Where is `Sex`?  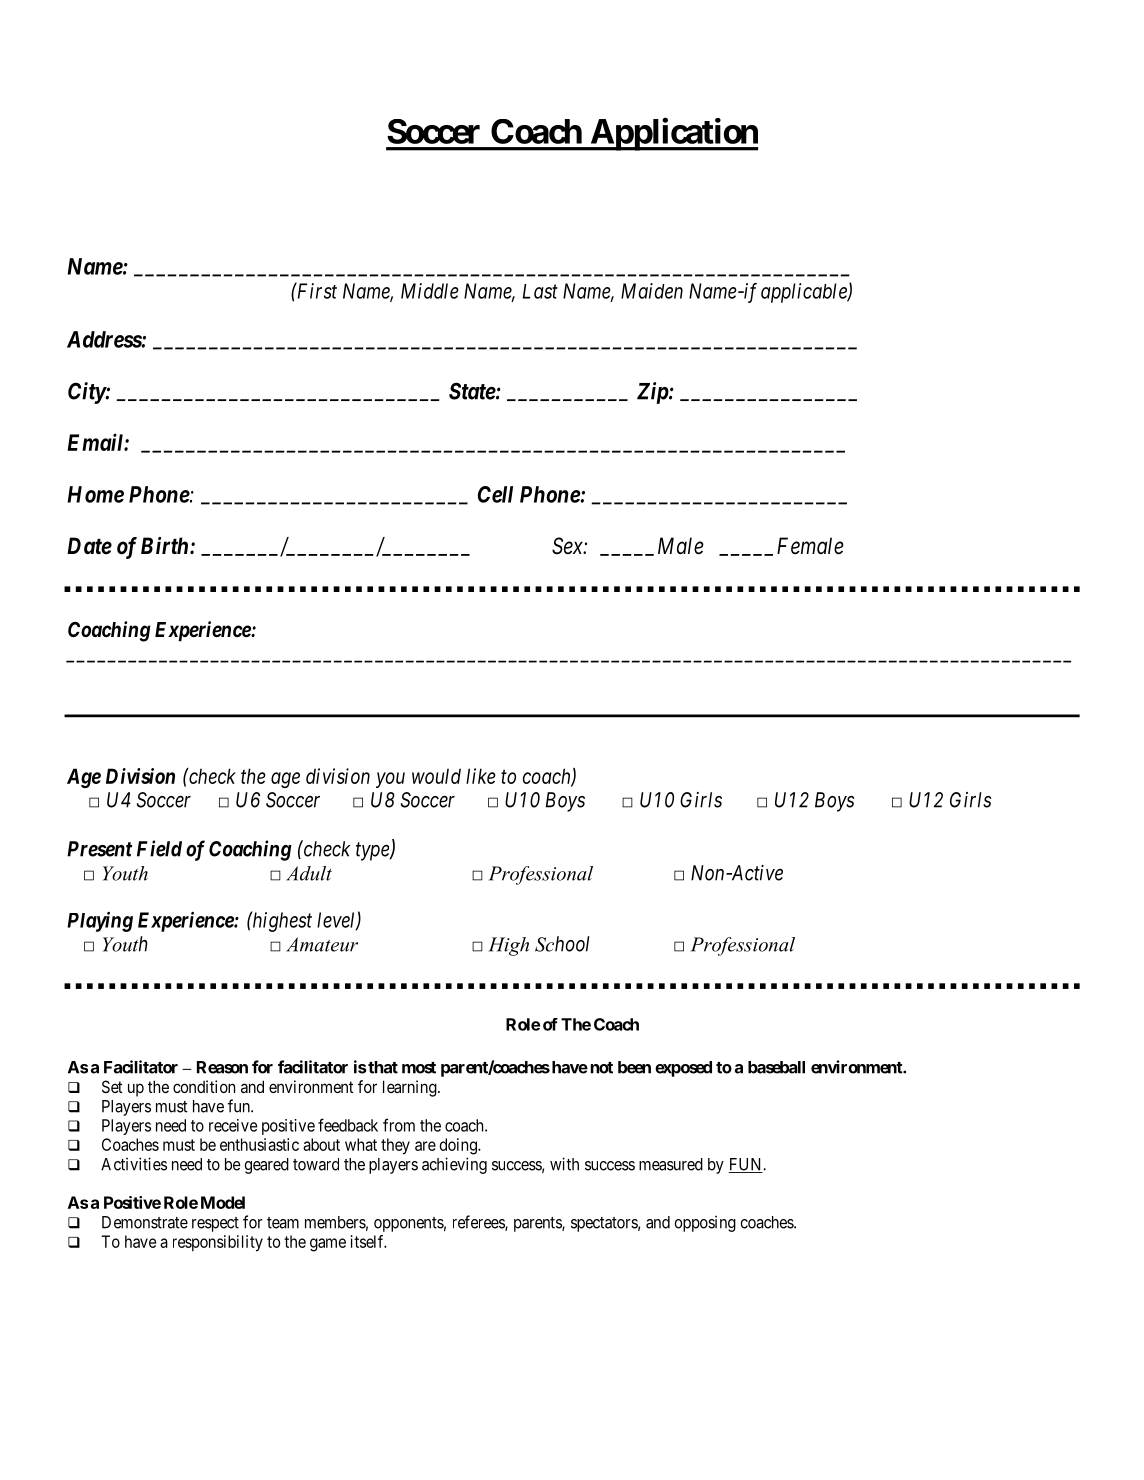
Sex is located at coordinates (568, 546).
